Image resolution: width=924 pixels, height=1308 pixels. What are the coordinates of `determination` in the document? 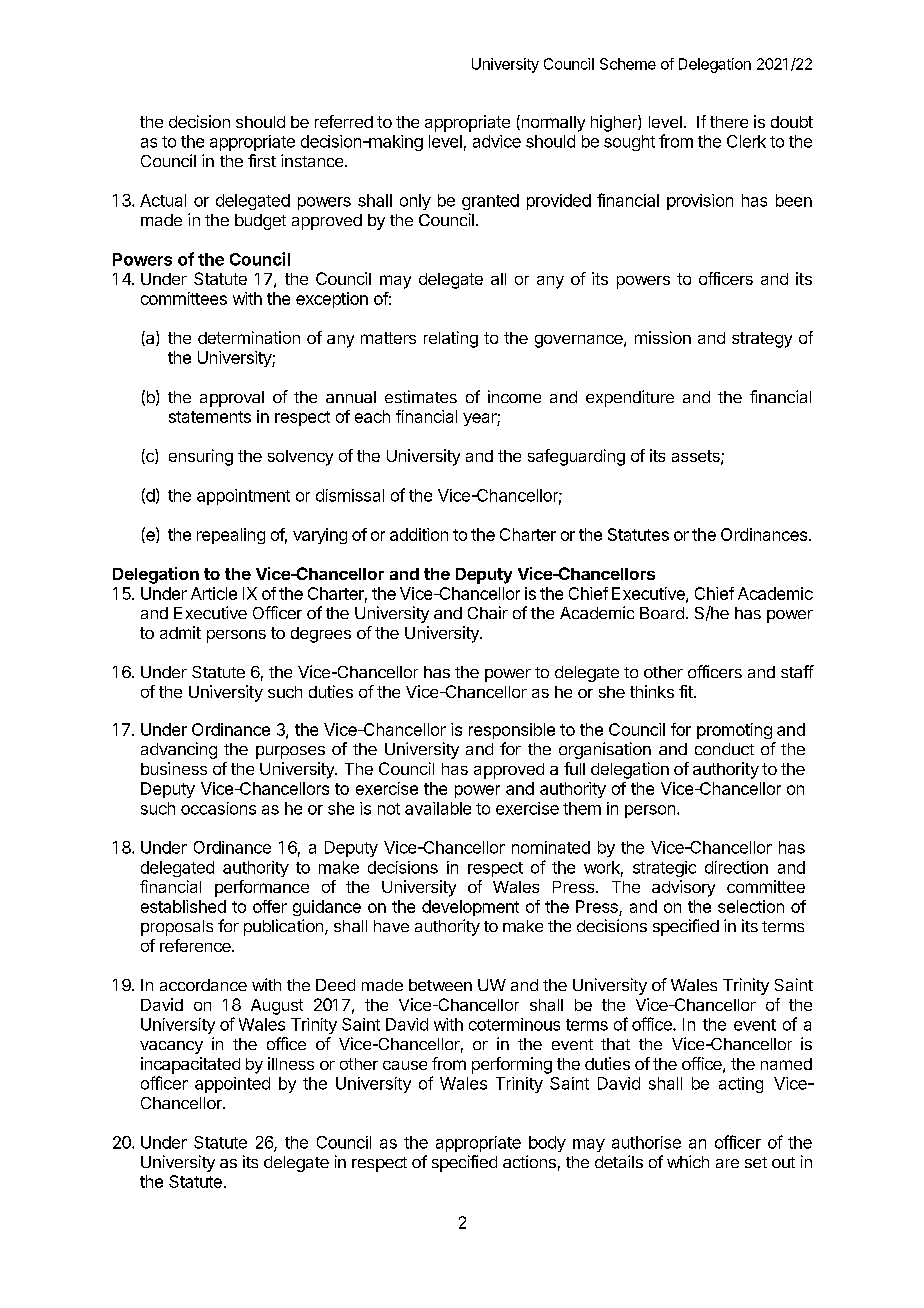 It's located at (249, 337).
